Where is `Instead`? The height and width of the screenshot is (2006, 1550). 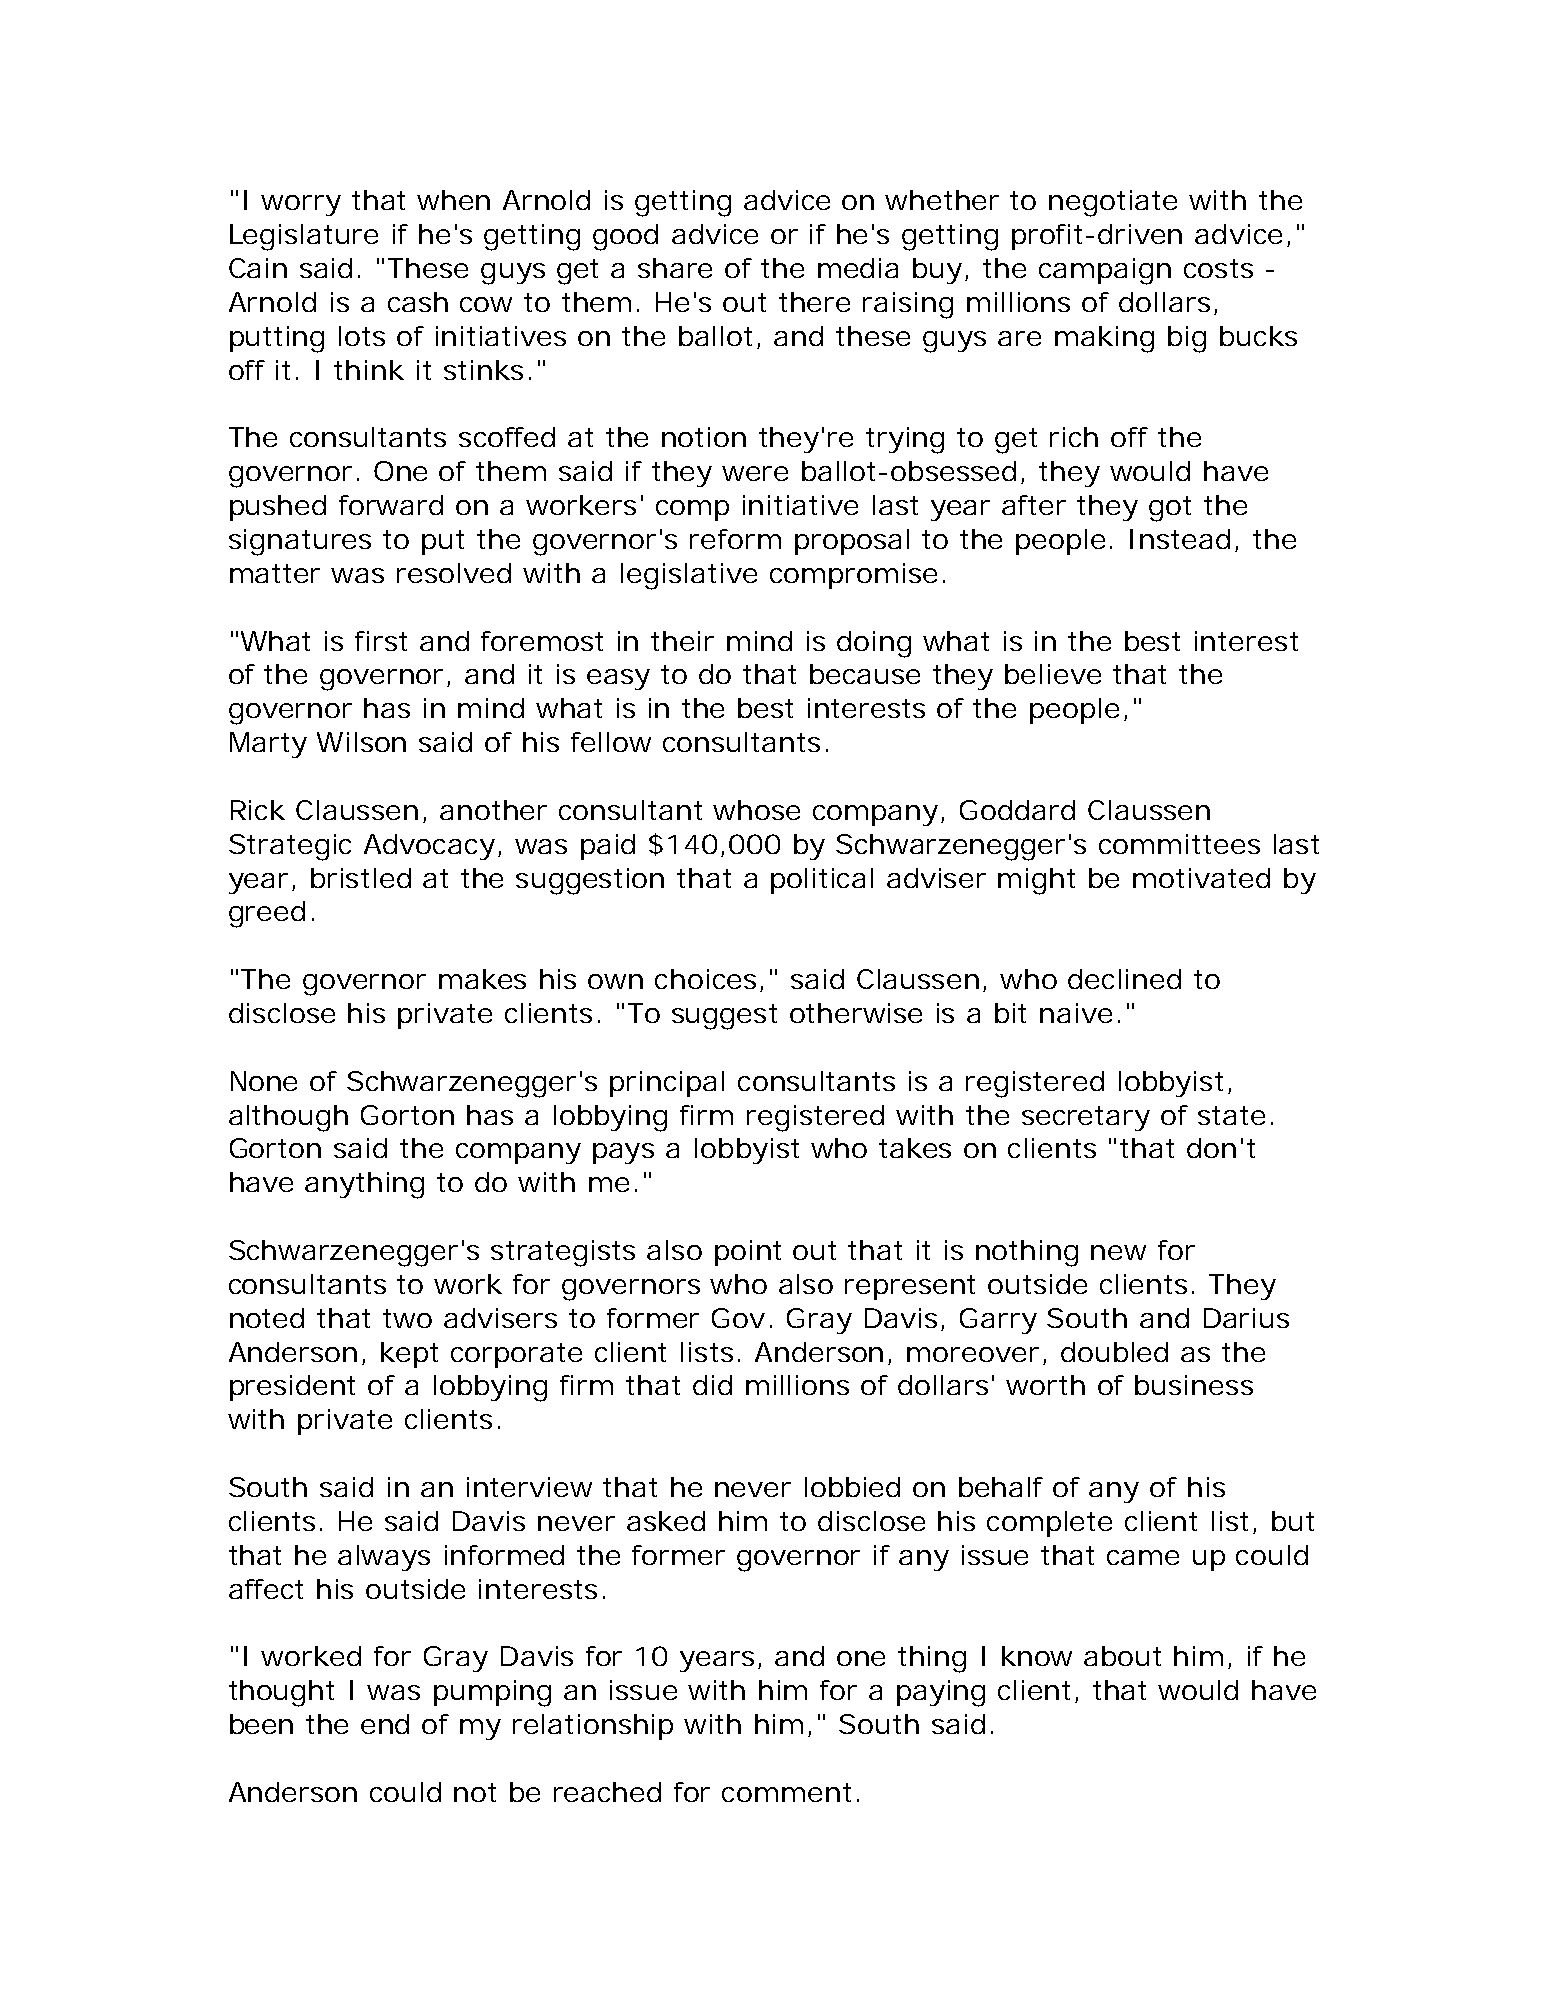
Instead is located at coordinates (1180, 539).
